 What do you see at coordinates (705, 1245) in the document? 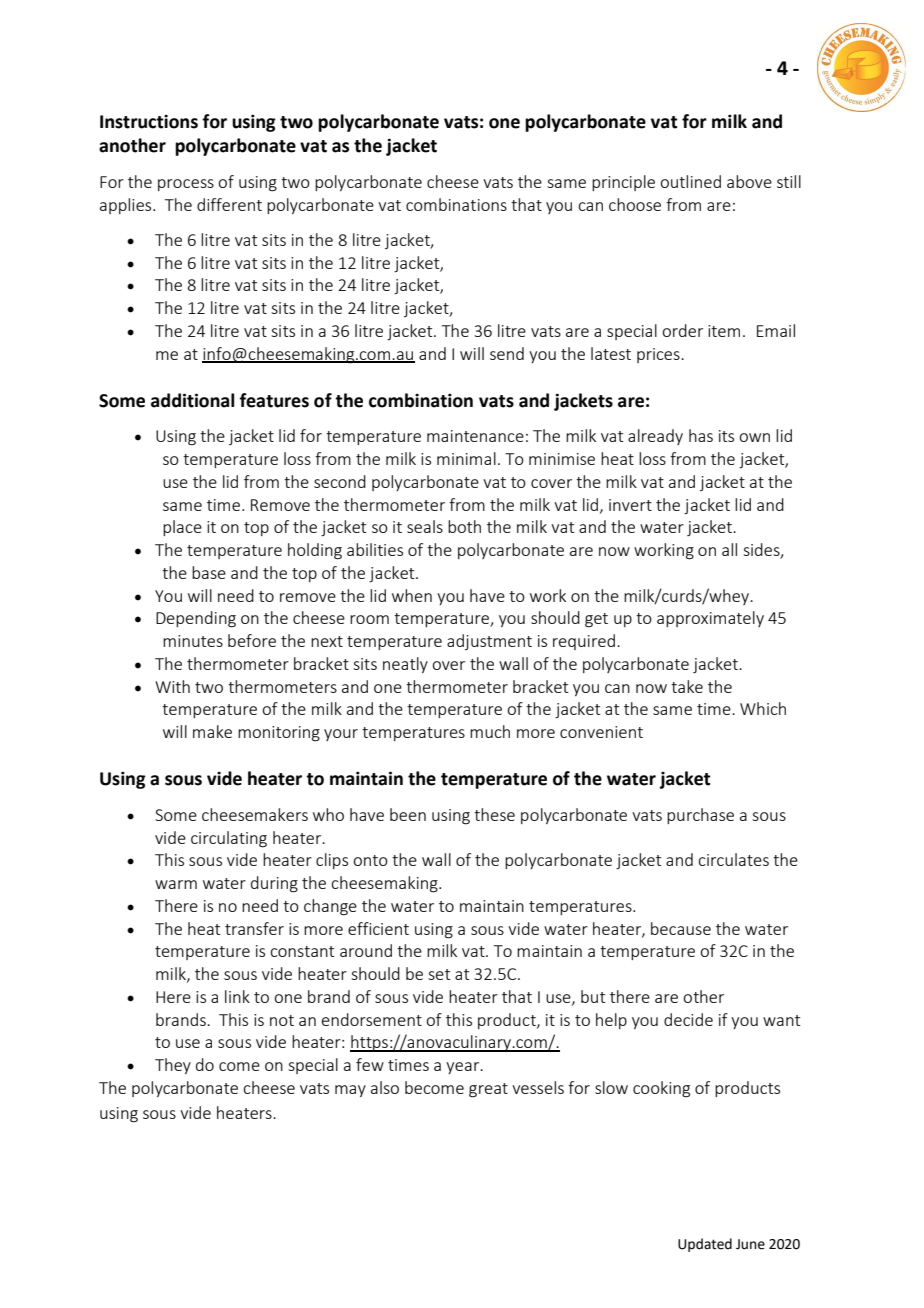
I see `Updated` at bounding box center [705, 1245].
